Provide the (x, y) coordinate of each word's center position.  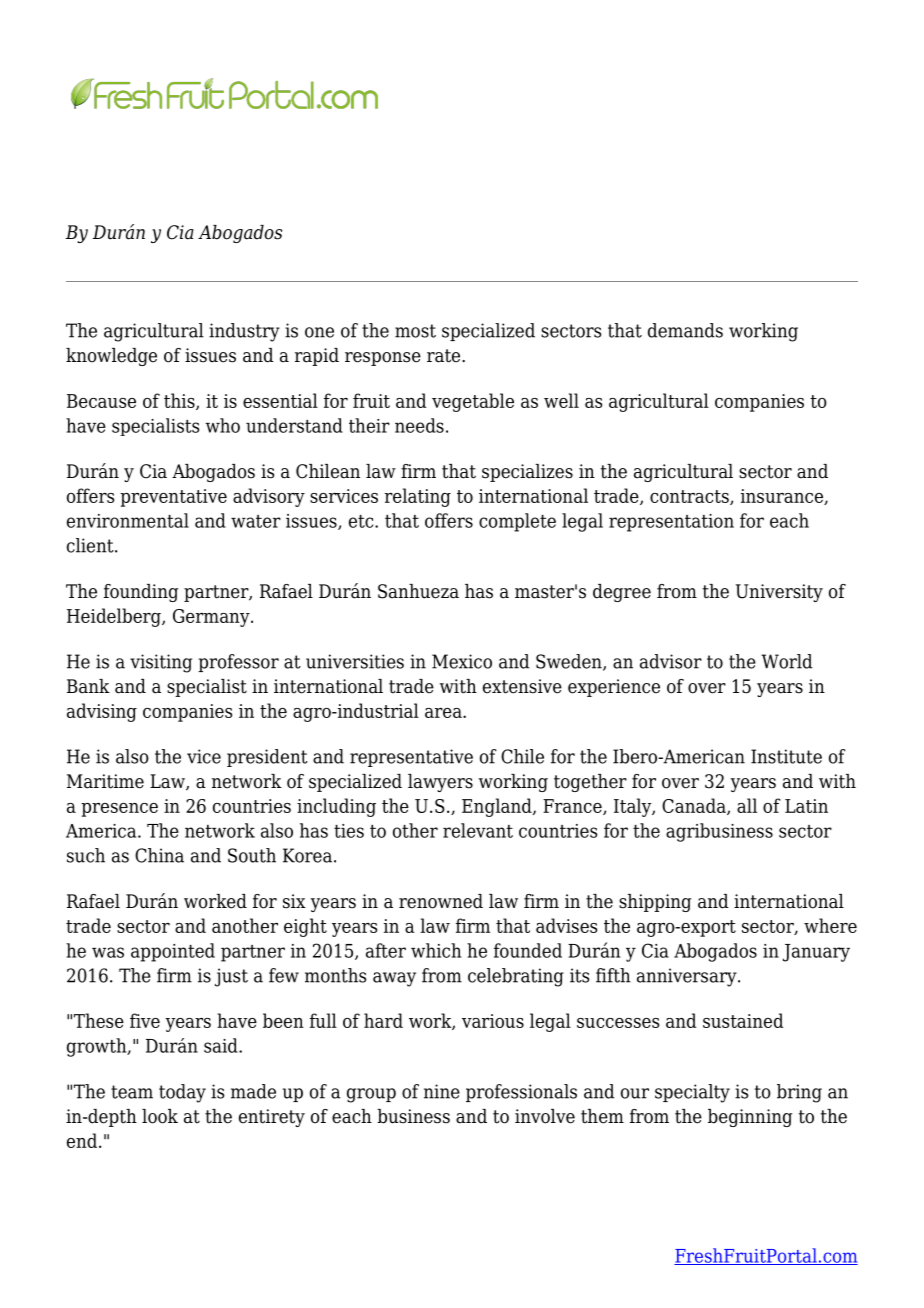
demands (685, 330)
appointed (173, 952)
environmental (128, 520)
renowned (441, 901)
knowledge (111, 357)
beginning (750, 1118)
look (160, 1116)
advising (102, 712)
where (830, 925)
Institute (786, 756)
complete (517, 522)
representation (671, 523)
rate (445, 356)
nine (442, 1091)
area (444, 713)
